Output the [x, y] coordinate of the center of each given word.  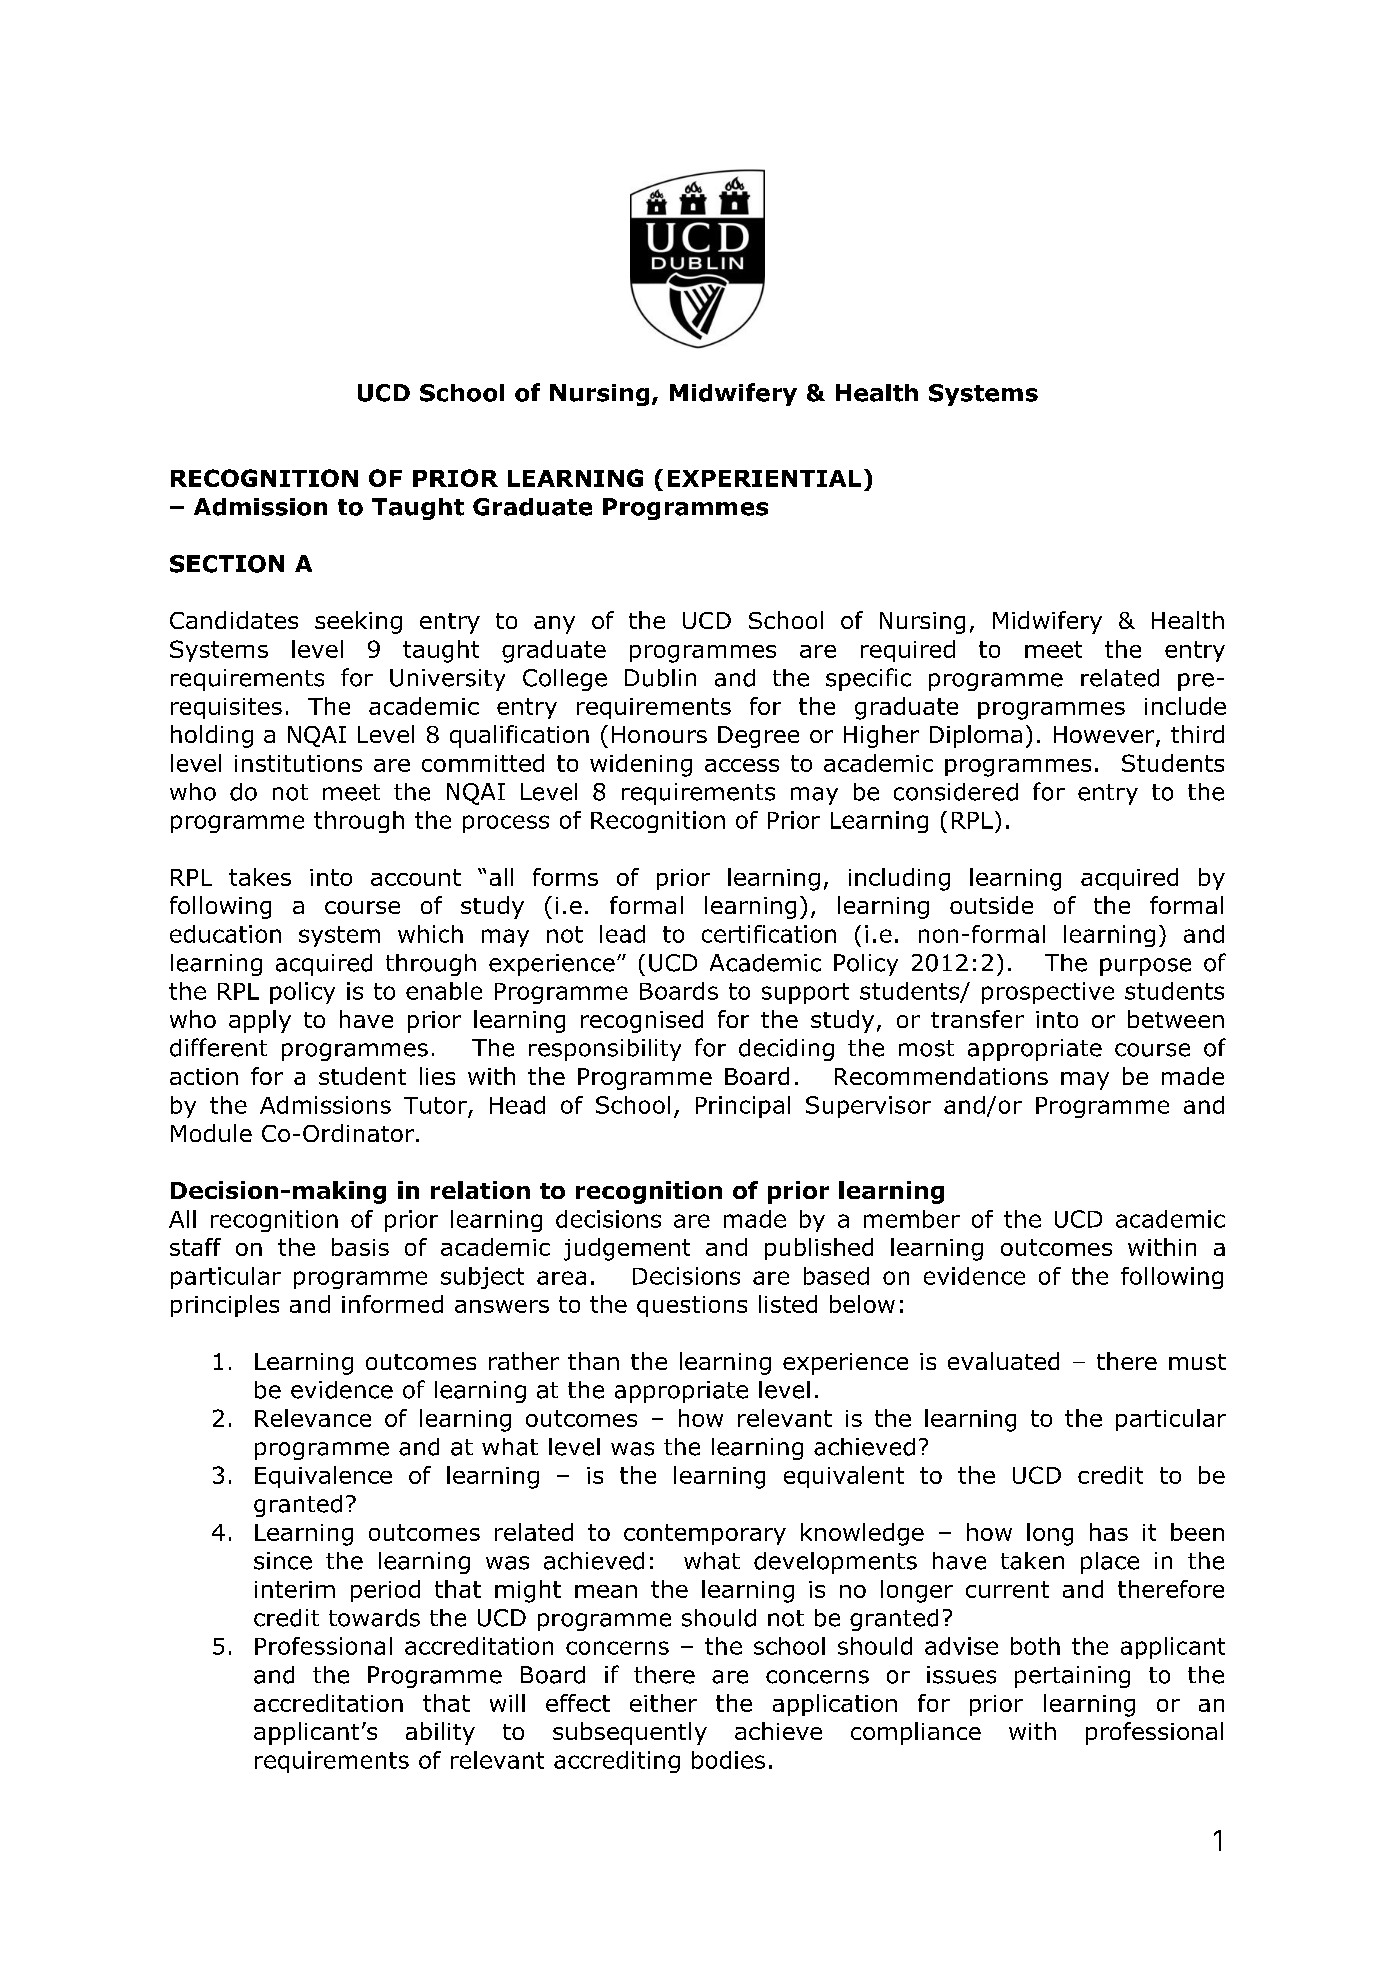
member [912, 1219]
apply [260, 1021]
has [1109, 1532]
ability [440, 1733]
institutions [298, 763]
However [1105, 736]
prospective [1048, 993]
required [908, 651]
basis [360, 1247]
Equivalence [323, 1477]
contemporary [705, 1534]
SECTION [227, 564]
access [742, 765]
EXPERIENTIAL [764, 478]
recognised [642, 1021]
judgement [627, 1249]
